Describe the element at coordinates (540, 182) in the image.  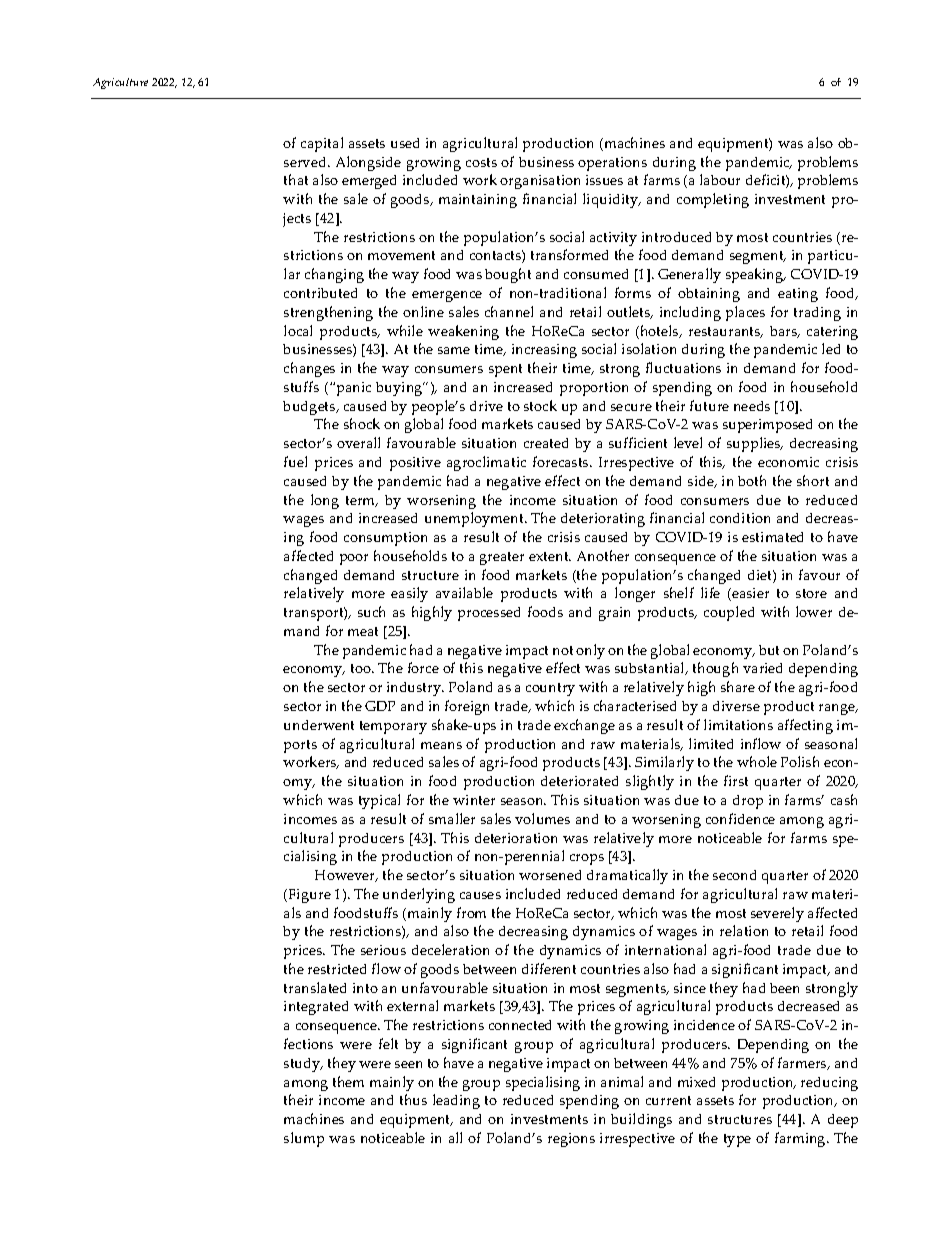
I see `organisation` at that location.
